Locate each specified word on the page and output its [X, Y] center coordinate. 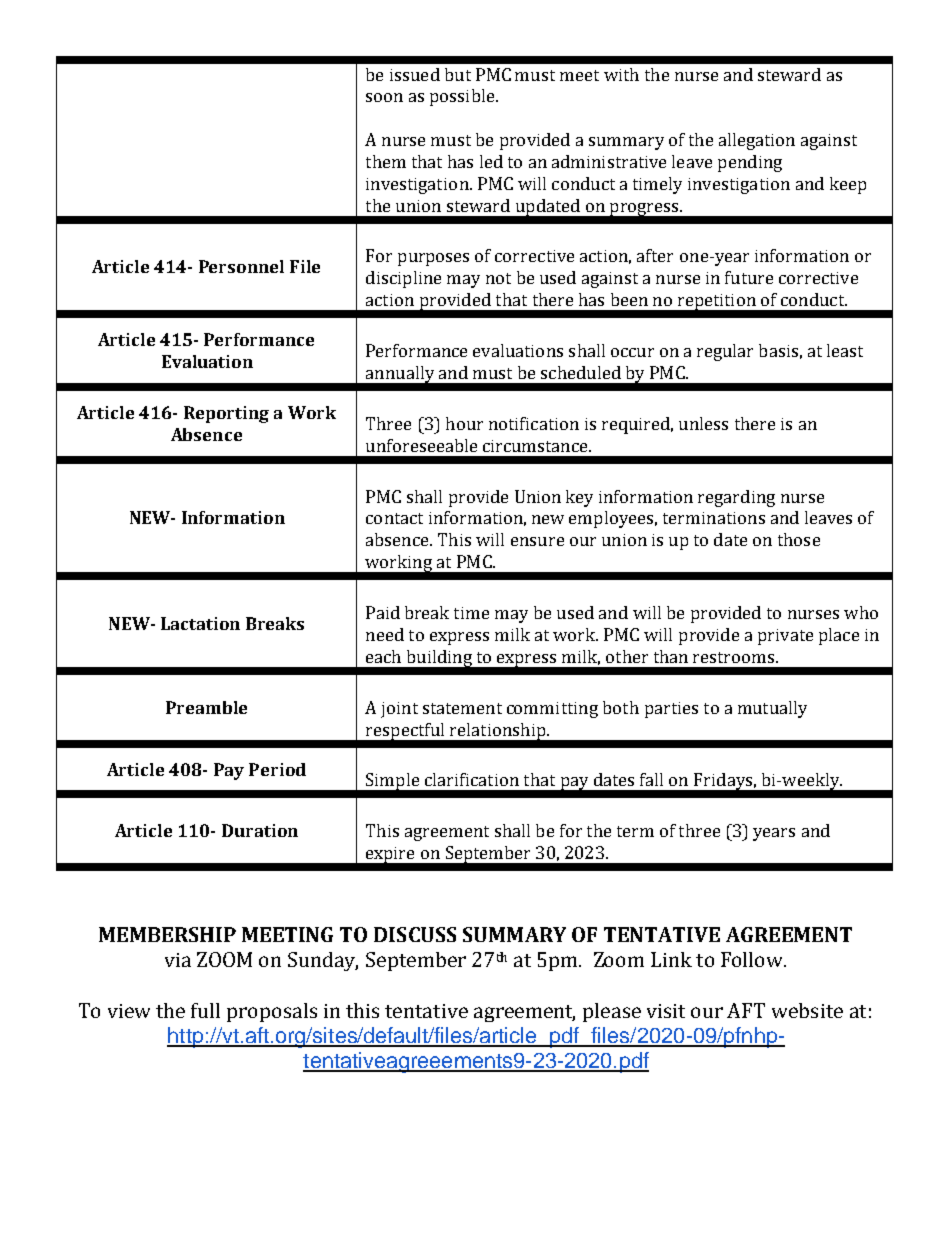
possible [463, 97]
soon [384, 97]
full [205, 1010]
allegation [757, 141]
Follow [753, 959]
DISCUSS [415, 934]
